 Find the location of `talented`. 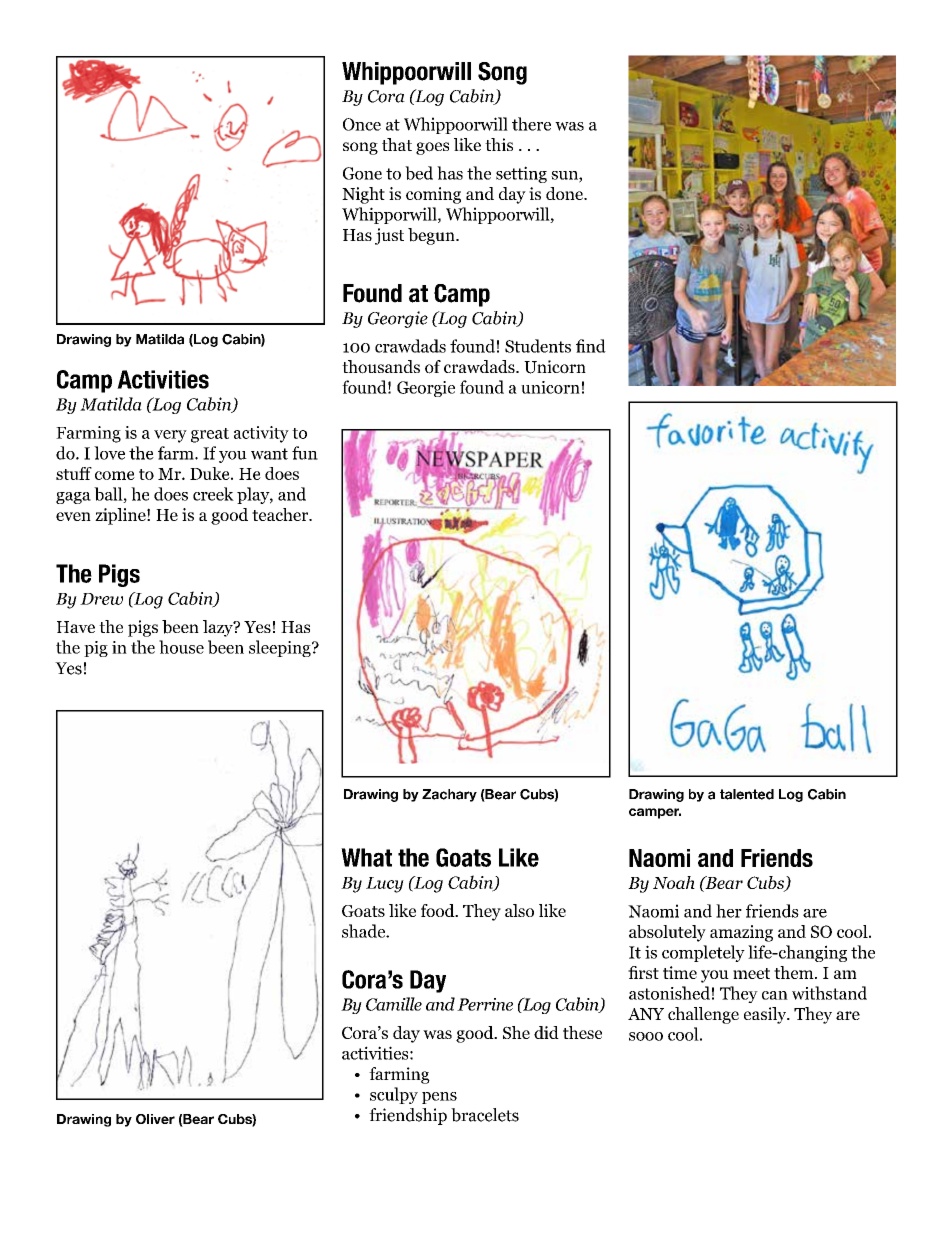

talented is located at coordinates (747, 794).
